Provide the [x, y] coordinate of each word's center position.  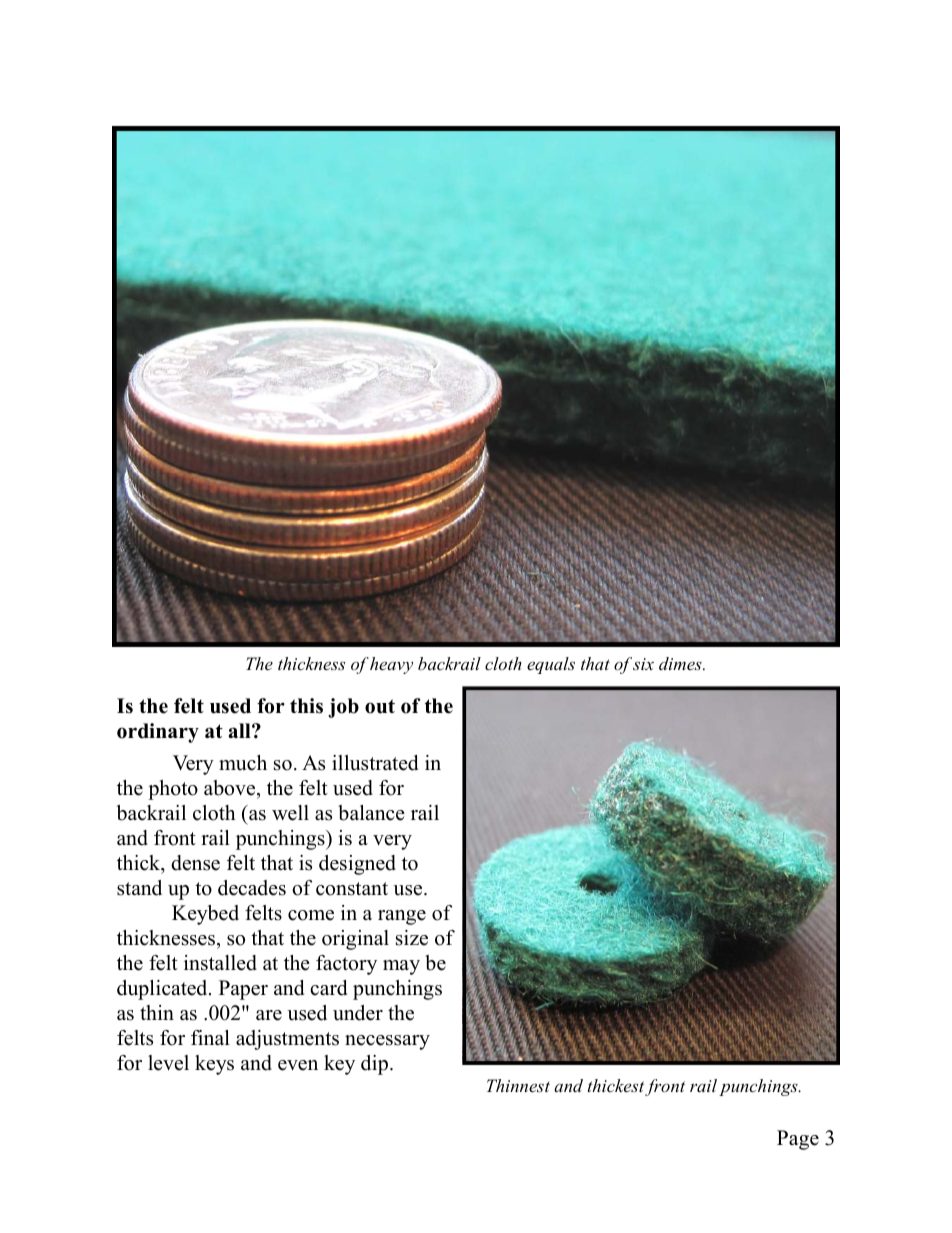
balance [371, 813]
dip [374, 1065]
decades [252, 888]
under [358, 1013]
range [402, 917]
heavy [391, 665]
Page [798, 1140]
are [269, 1015]
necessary [387, 1042]
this [306, 706]
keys [214, 1065]
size [412, 938]
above [231, 788]
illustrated [375, 763]
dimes [681, 663]
